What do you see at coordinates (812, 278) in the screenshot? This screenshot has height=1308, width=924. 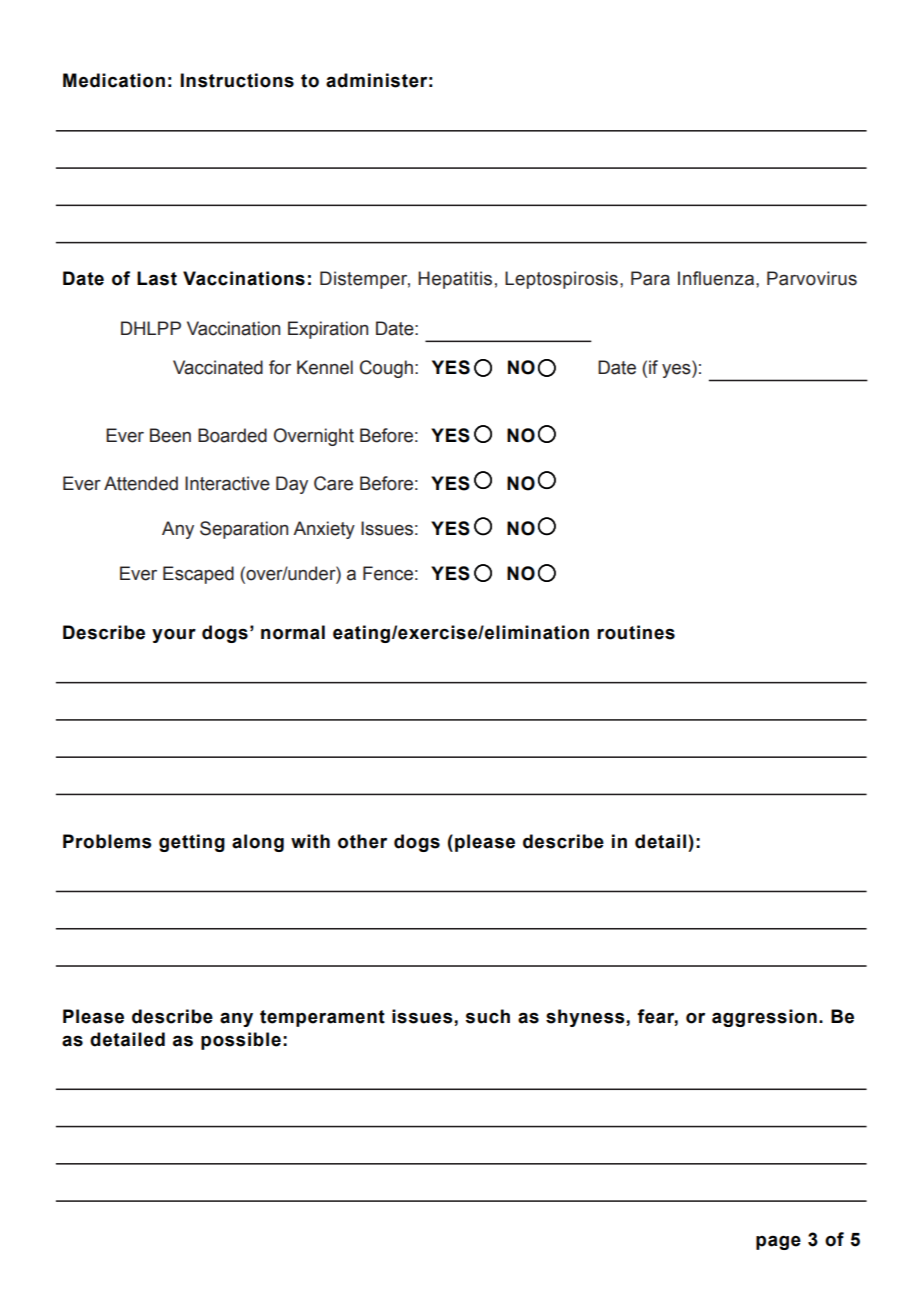 I see `Parvovirus` at bounding box center [812, 278].
